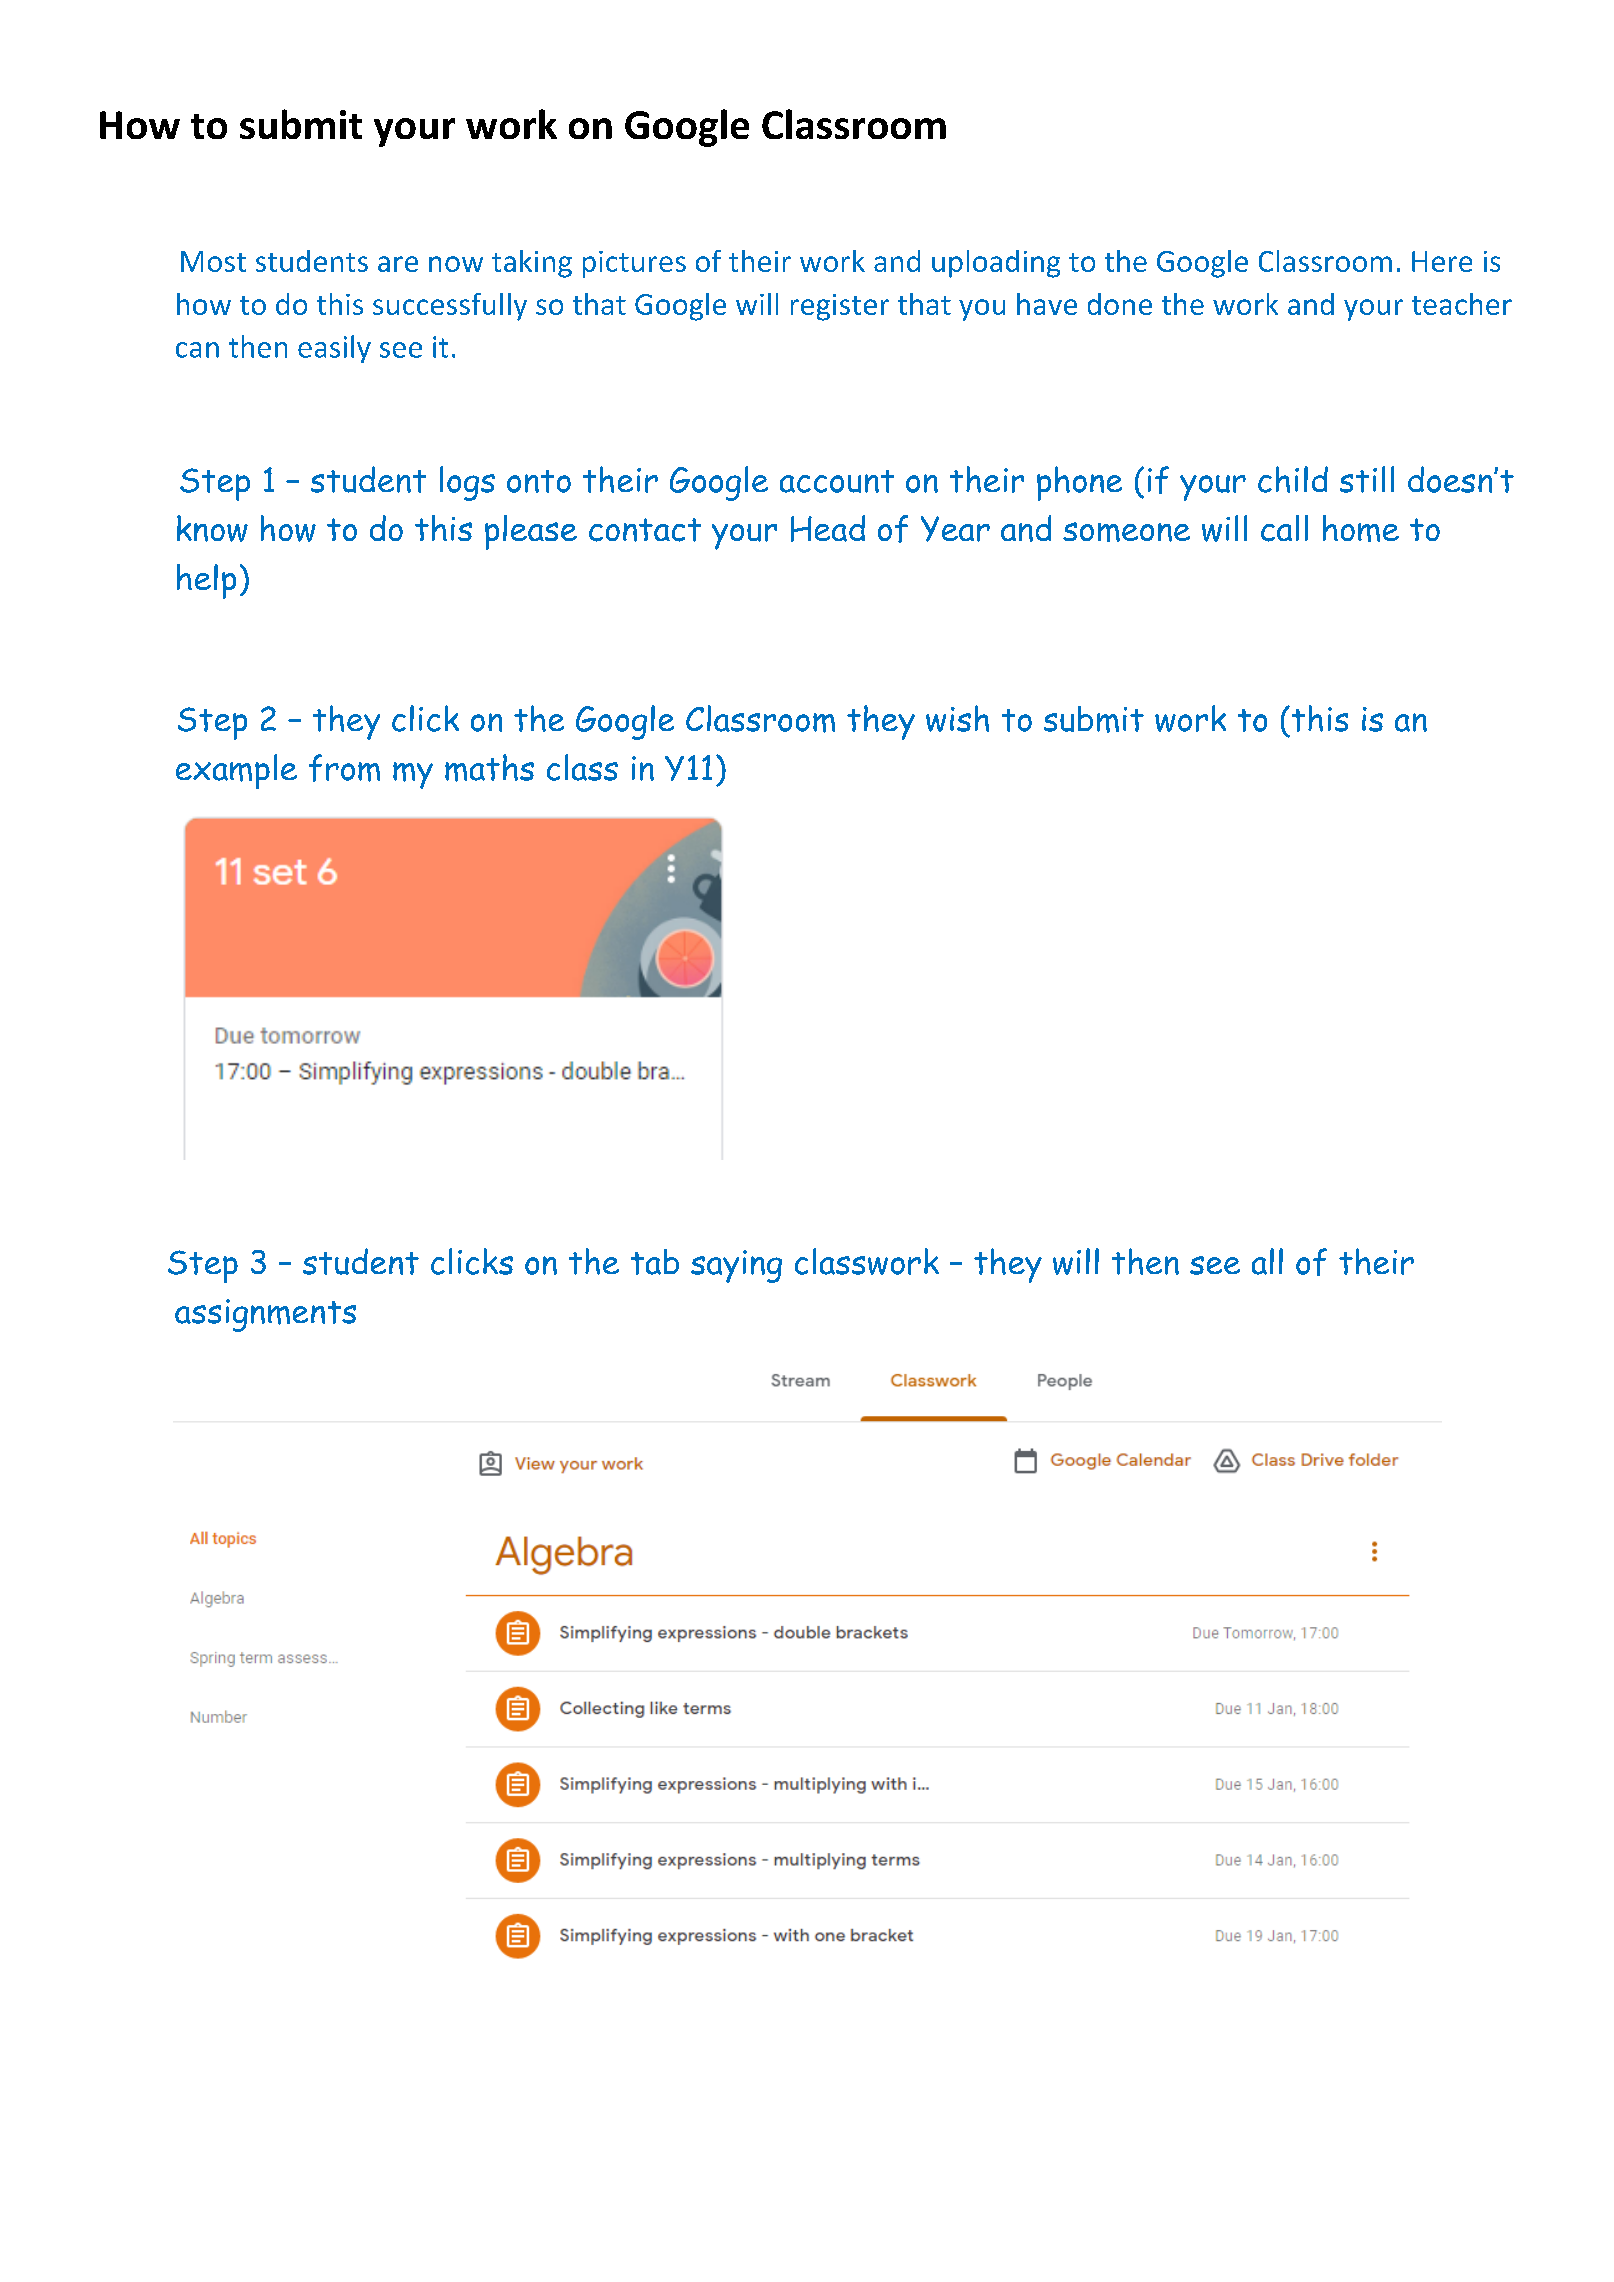 The image size is (1614, 2282). What do you see at coordinates (828, 528) in the screenshot?
I see `Head` at bounding box center [828, 528].
